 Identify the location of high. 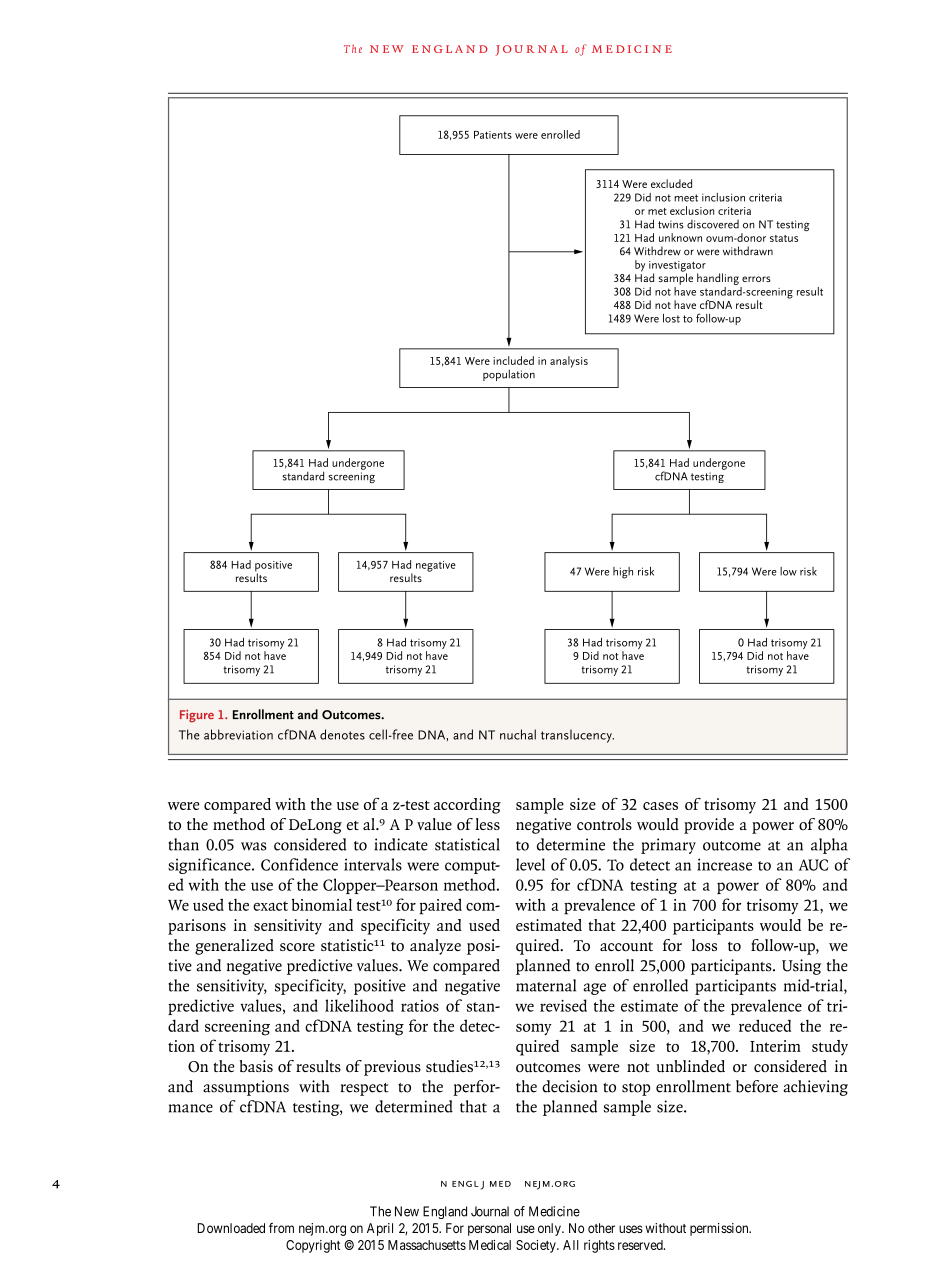
(623, 573).
